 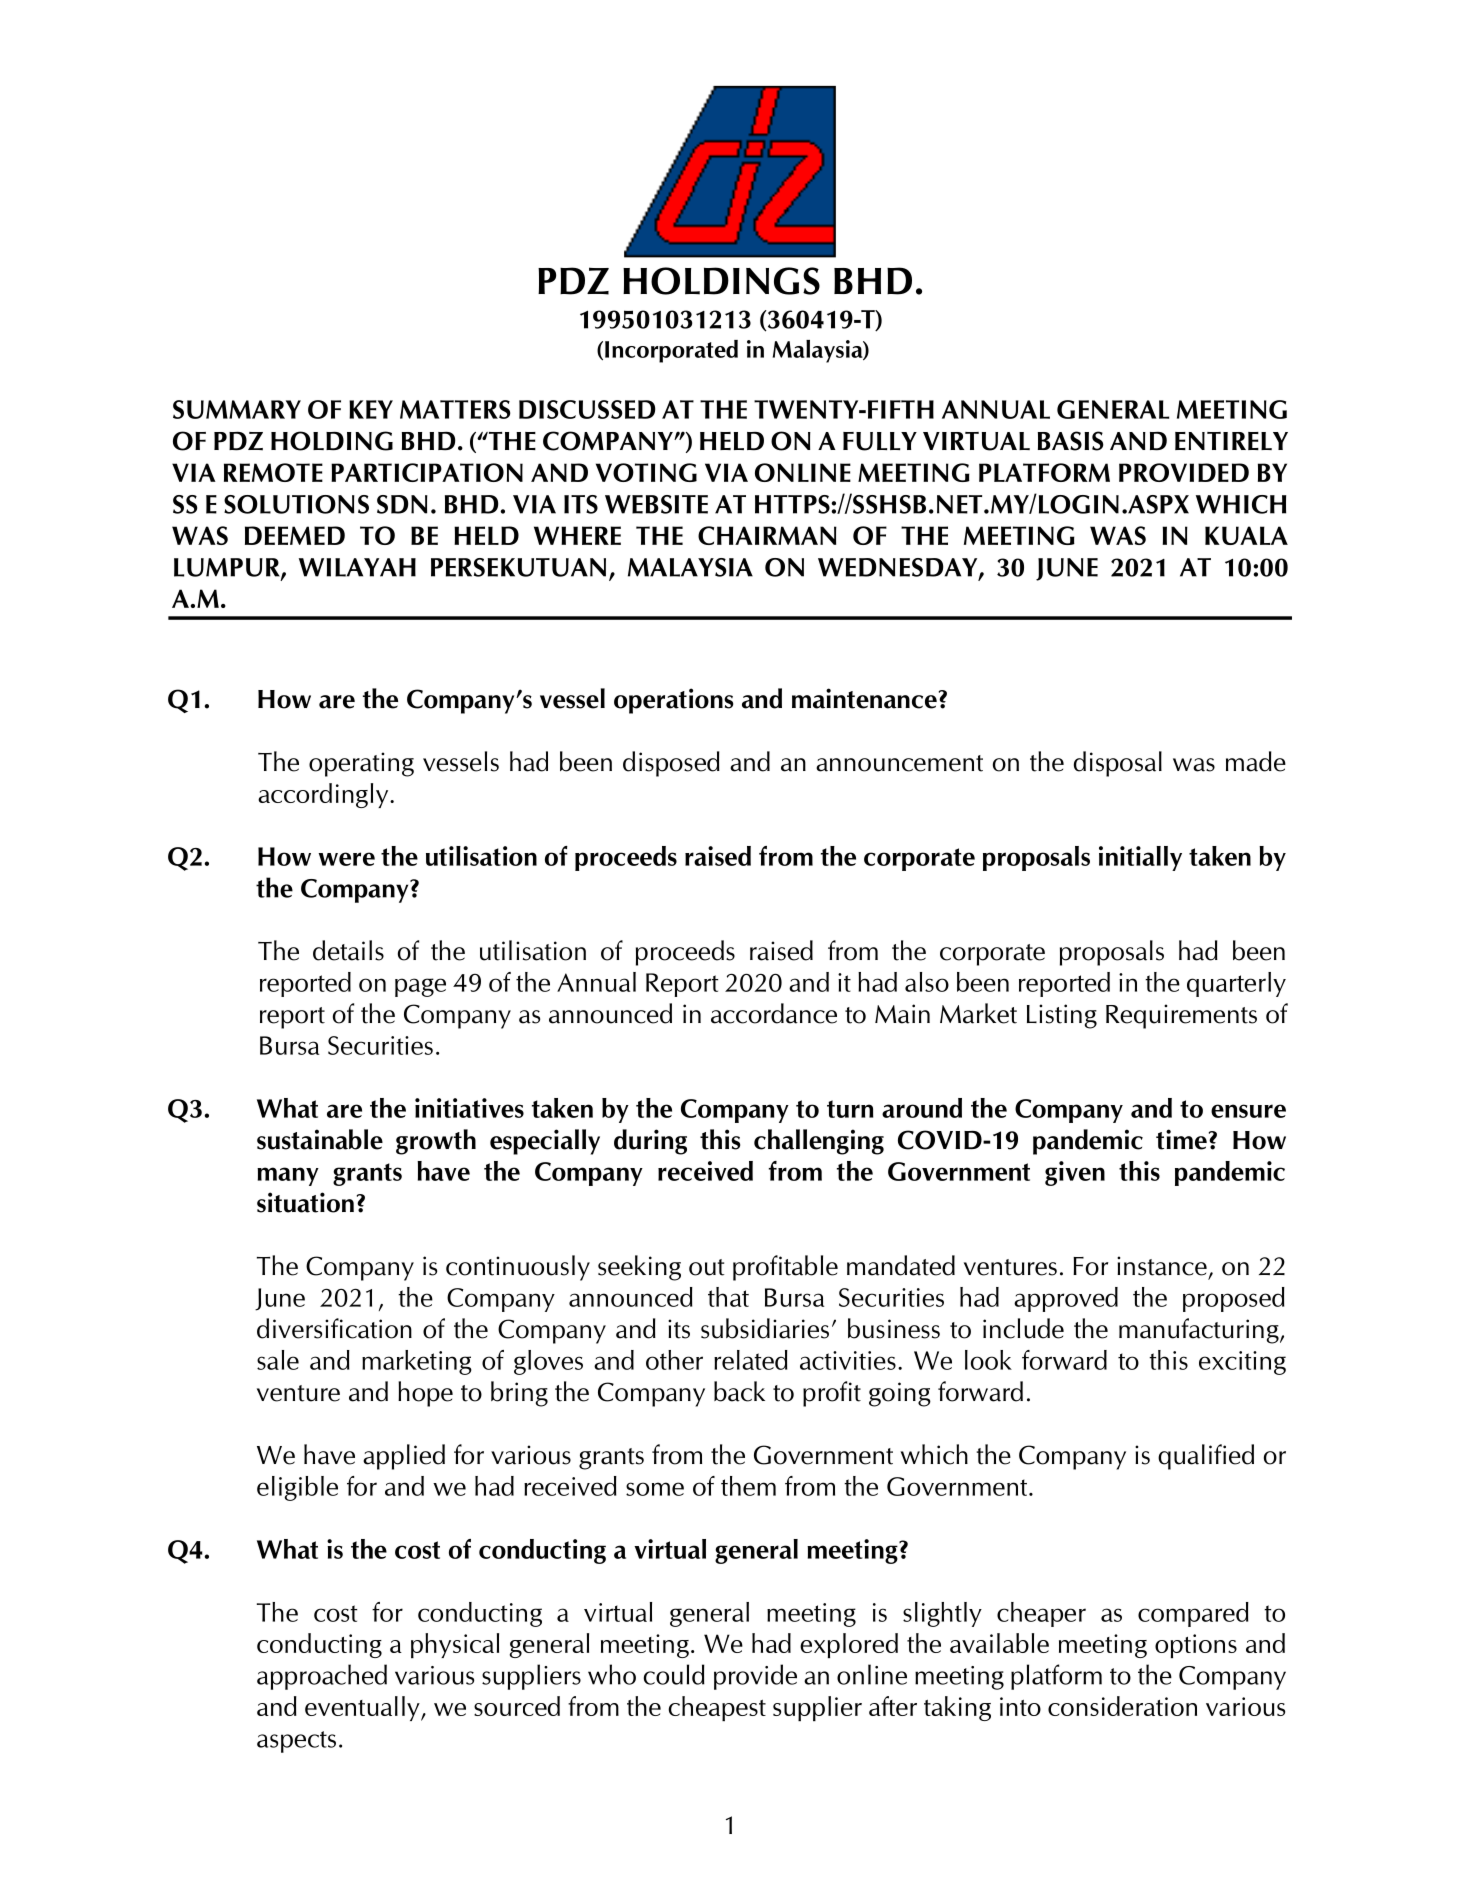 What do you see at coordinates (363, 1708) in the screenshot?
I see `eventually` at bounding box center [363, 1708].
